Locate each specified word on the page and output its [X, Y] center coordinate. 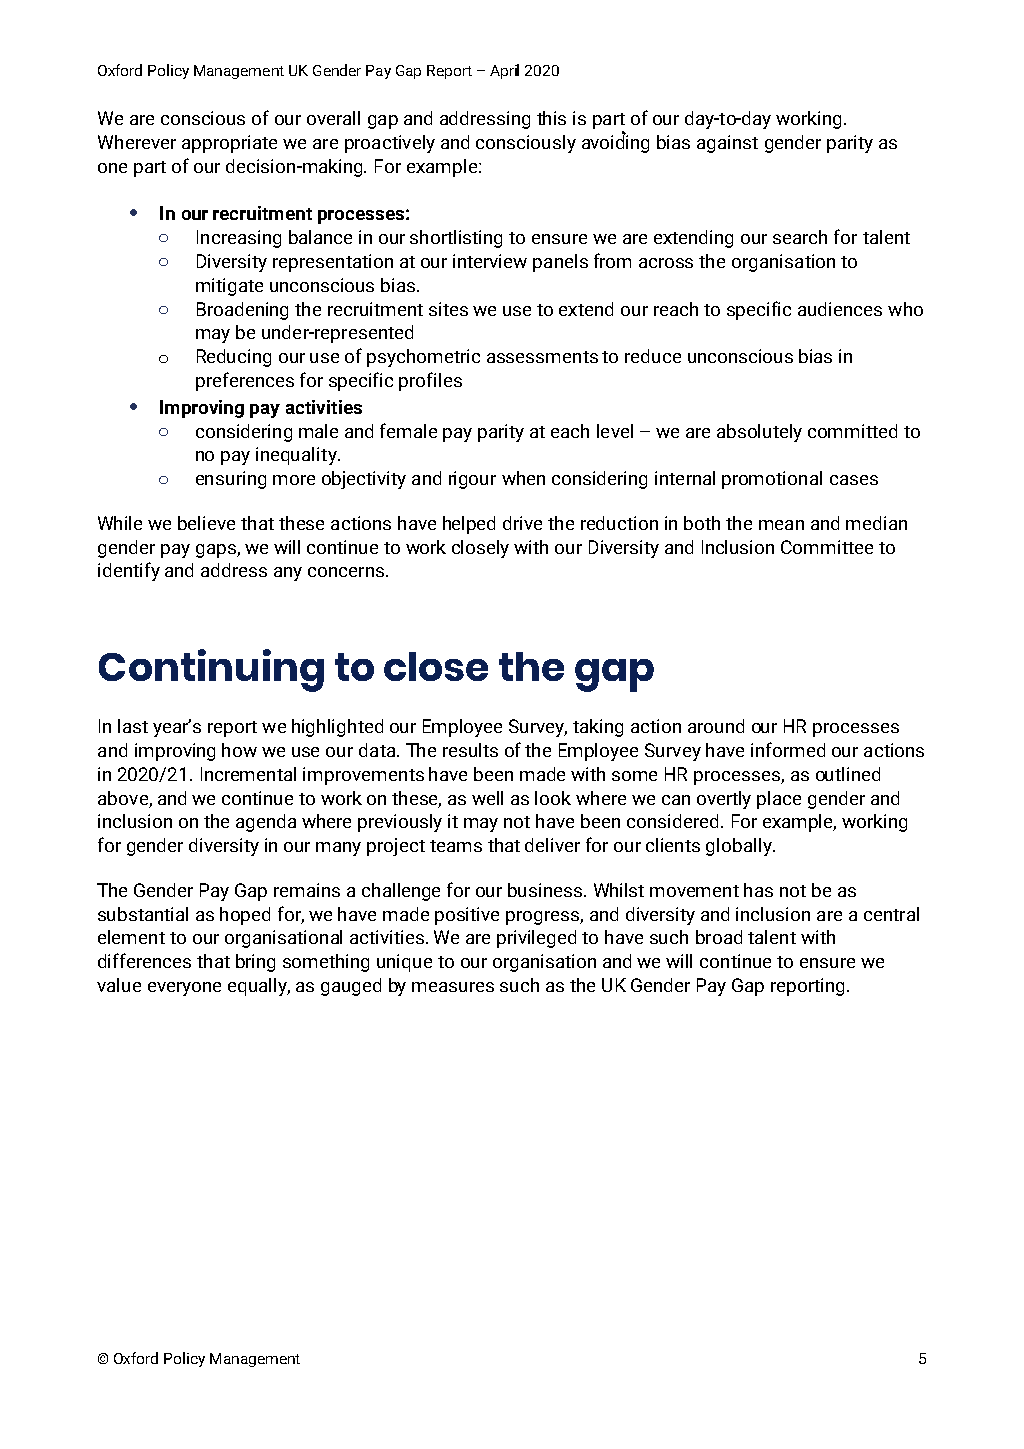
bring [255, 963]
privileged [536, 939]
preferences [245, 381]
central [891, 914]
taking [598, 728]
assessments [542, 357]
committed [852, 431]
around [716, 726]
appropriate [229, 144]
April [504, 71]
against [727, 144]
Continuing [211, 670]
